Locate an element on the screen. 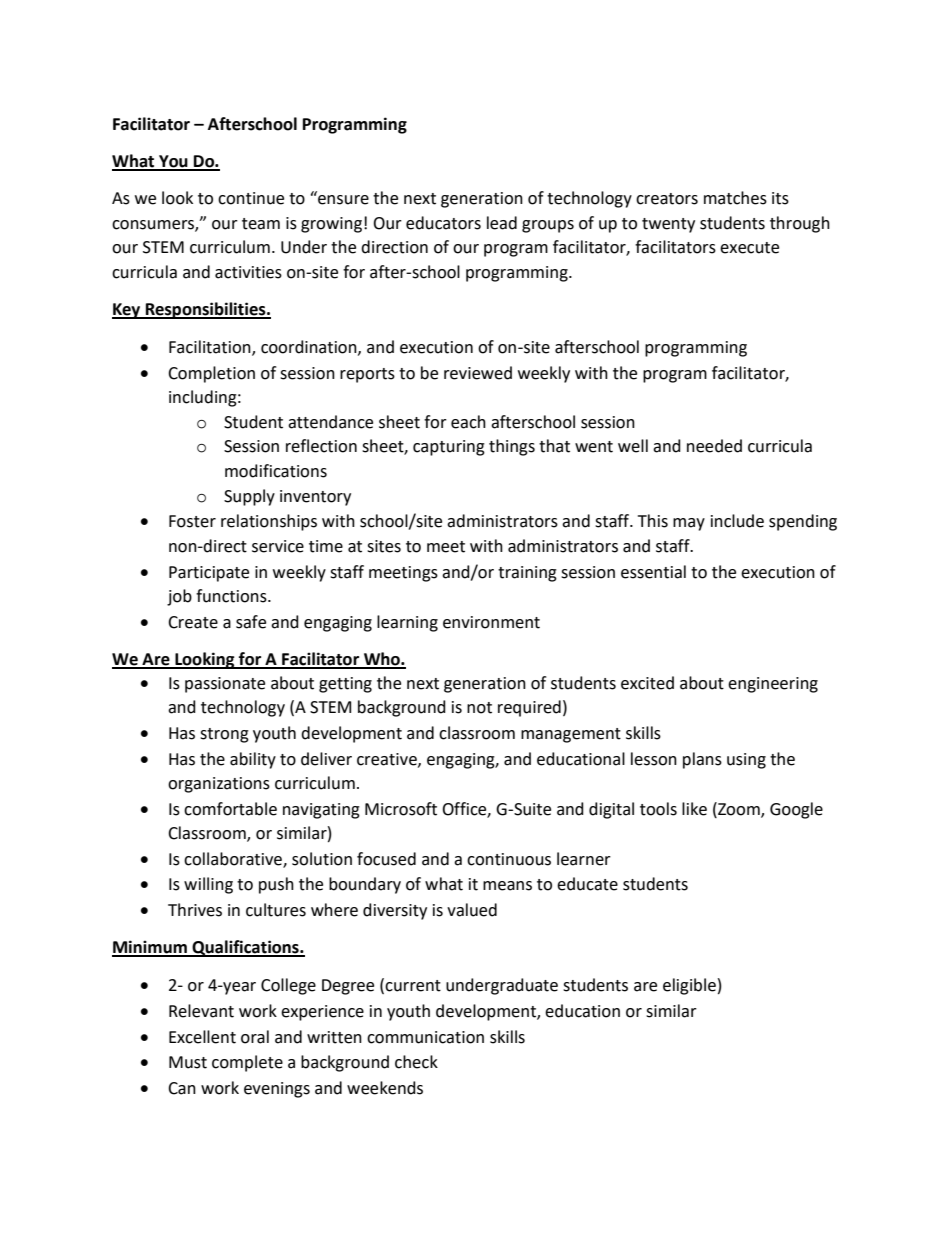 This screenshot has width=952, height=1233. Must is located at coordinates (188, 1062).
